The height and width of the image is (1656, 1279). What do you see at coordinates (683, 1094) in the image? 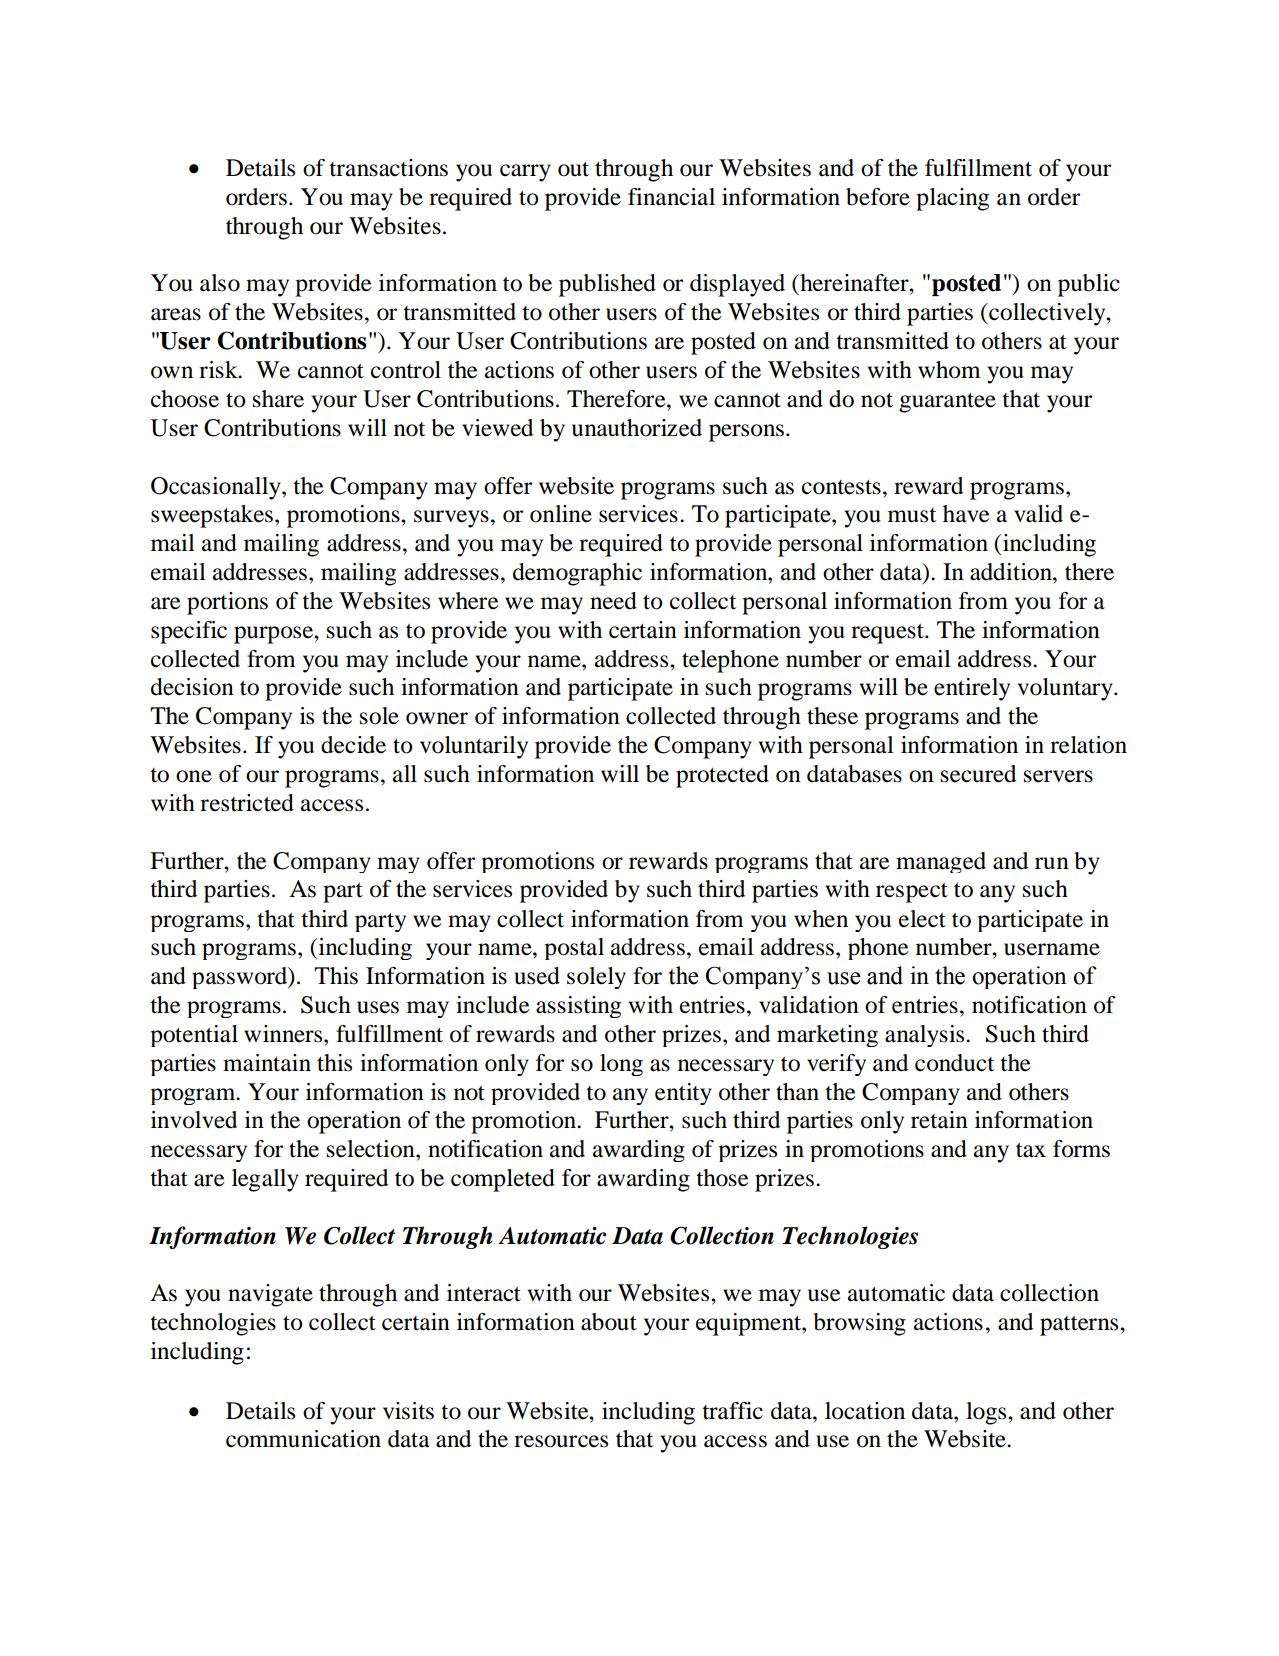
I see `entity` at bounding box center [683, 1094].
